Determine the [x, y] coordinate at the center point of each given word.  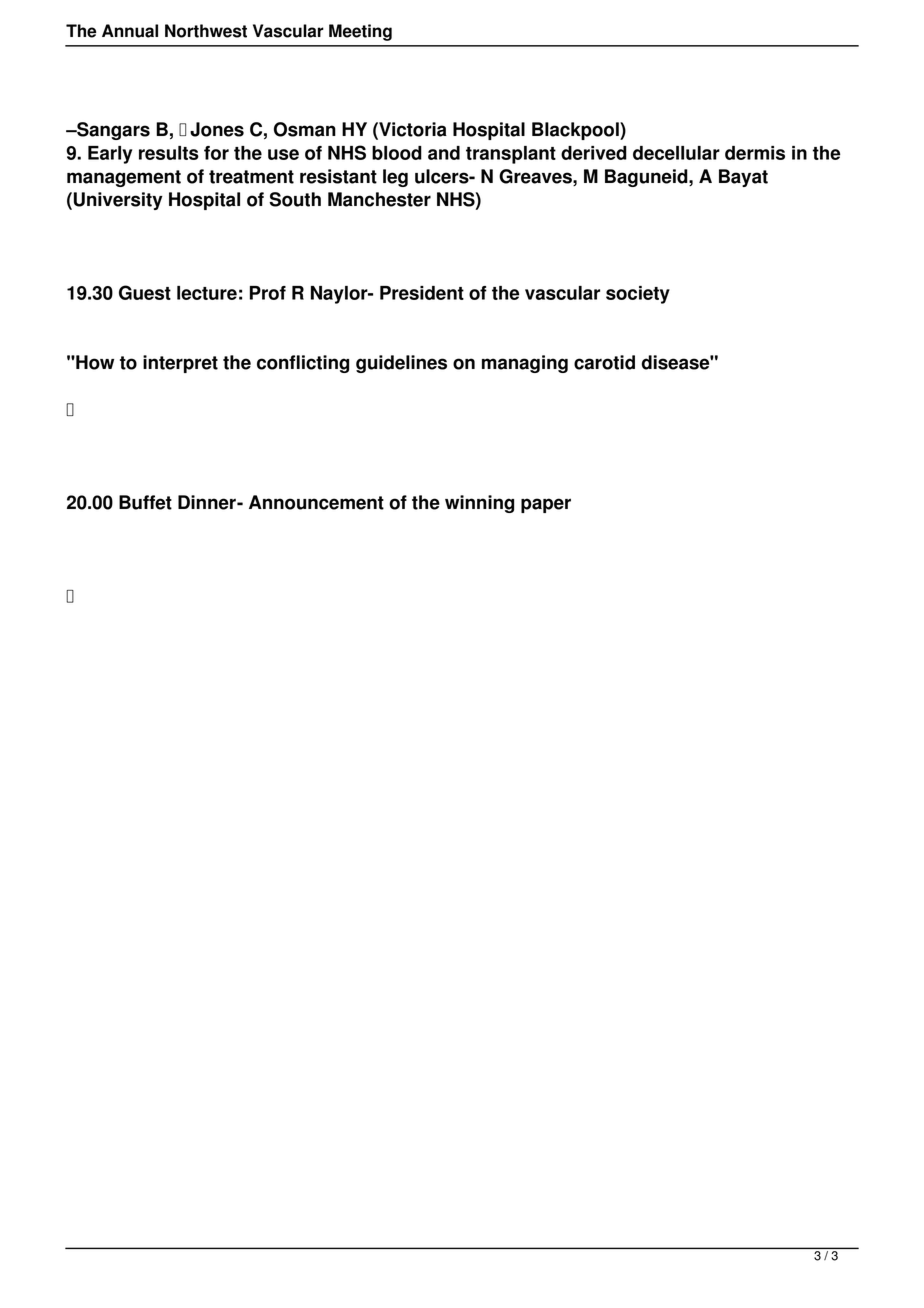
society [638, 295]
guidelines [401, 364]
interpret [180, 364]
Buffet [145, 502]
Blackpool [576, 131]
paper [546, 505]
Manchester [379, 199]
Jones [217, 129]
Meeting [360, 32]
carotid [604, 362]
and [444, 153]
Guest [145, 292]
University [118, 201]
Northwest [206, 31]
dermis [755, 153]
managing [525, 364]
